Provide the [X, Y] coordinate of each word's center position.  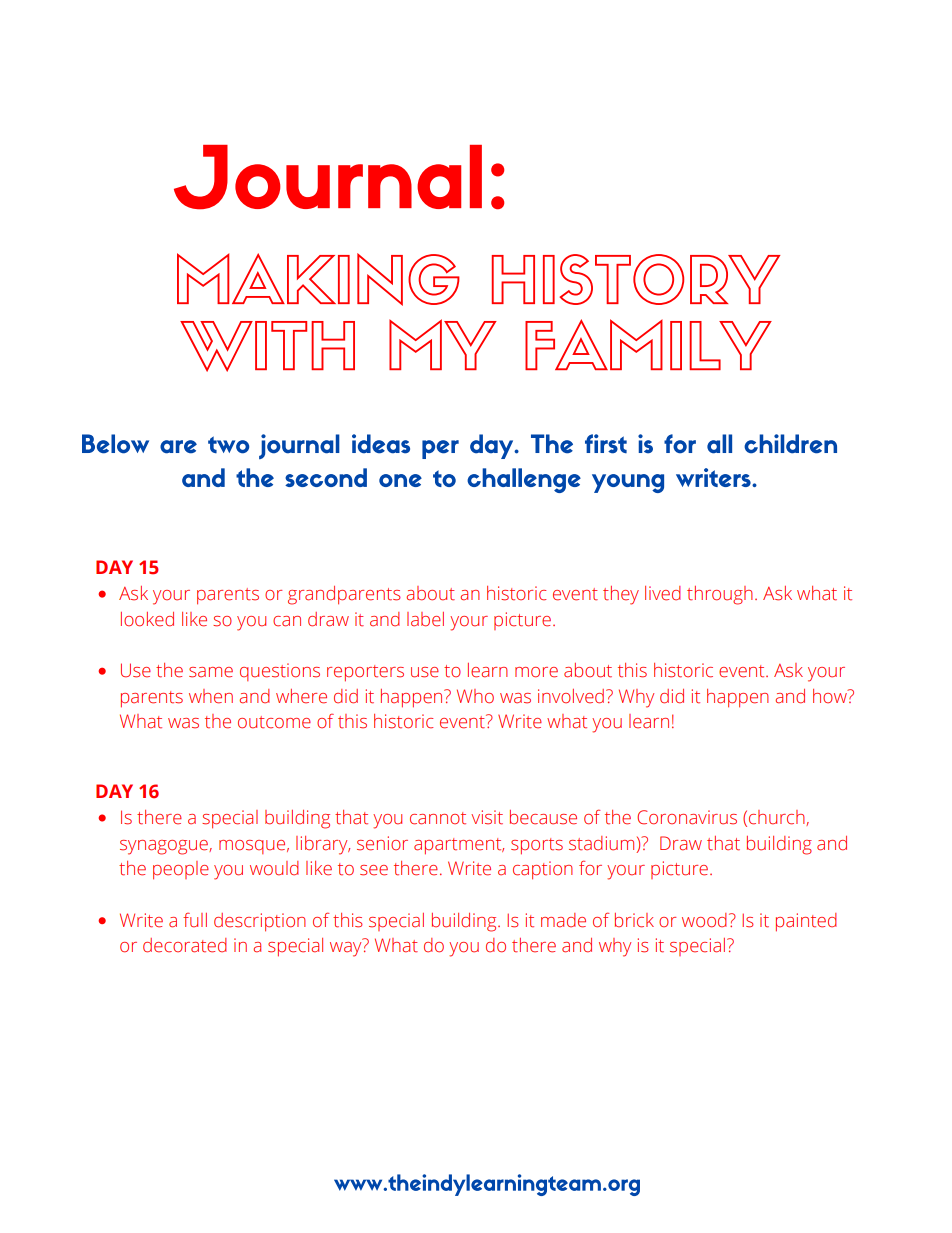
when [211, 696]
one [400, 480]
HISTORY [636, 279]
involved [571, 696]
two [228, 445]
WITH [267, 346]
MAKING [318, 279]
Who [475, 696]
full [195, 920]
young [628, 483]
